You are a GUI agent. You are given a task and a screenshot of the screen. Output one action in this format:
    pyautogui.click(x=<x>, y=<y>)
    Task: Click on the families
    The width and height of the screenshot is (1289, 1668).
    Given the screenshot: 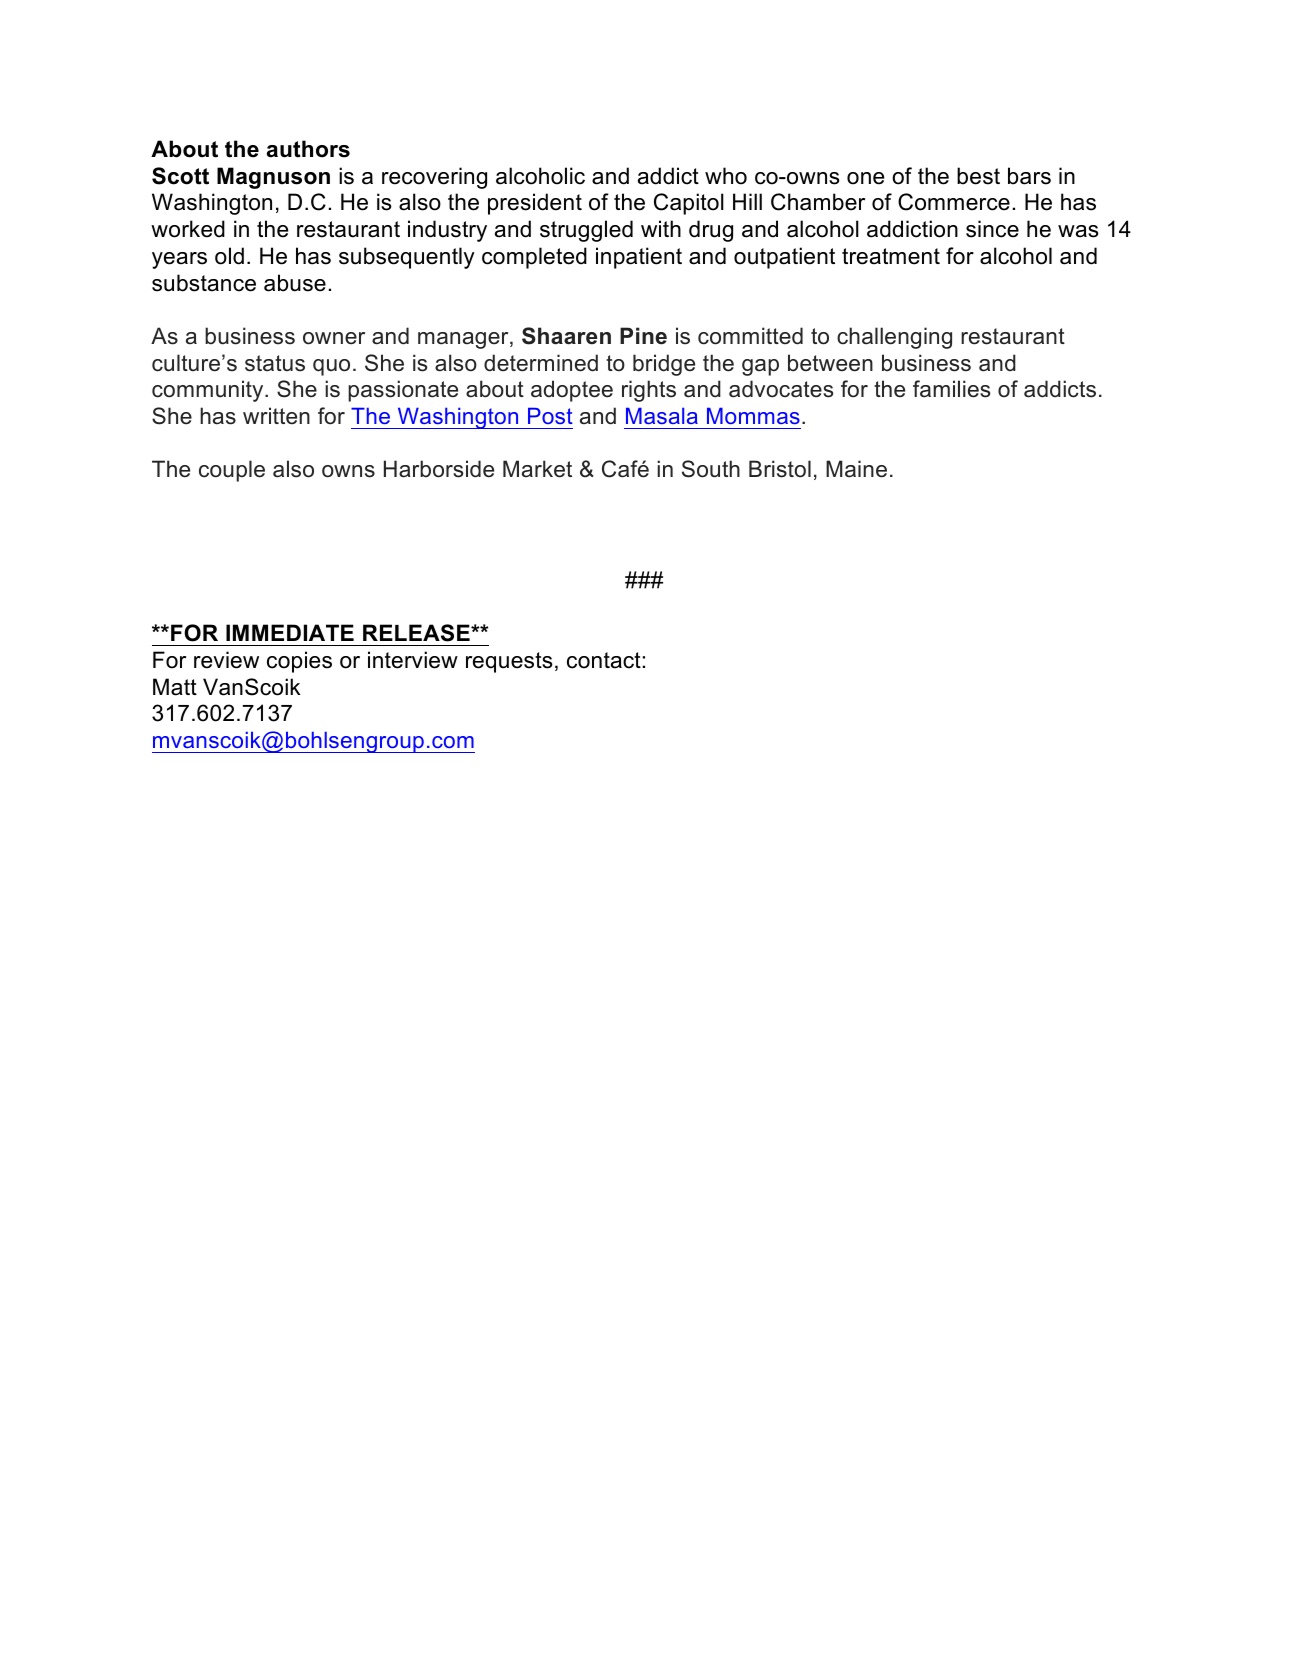 What is the action you would take?
    pyautogui.click(x=951, y=389)
